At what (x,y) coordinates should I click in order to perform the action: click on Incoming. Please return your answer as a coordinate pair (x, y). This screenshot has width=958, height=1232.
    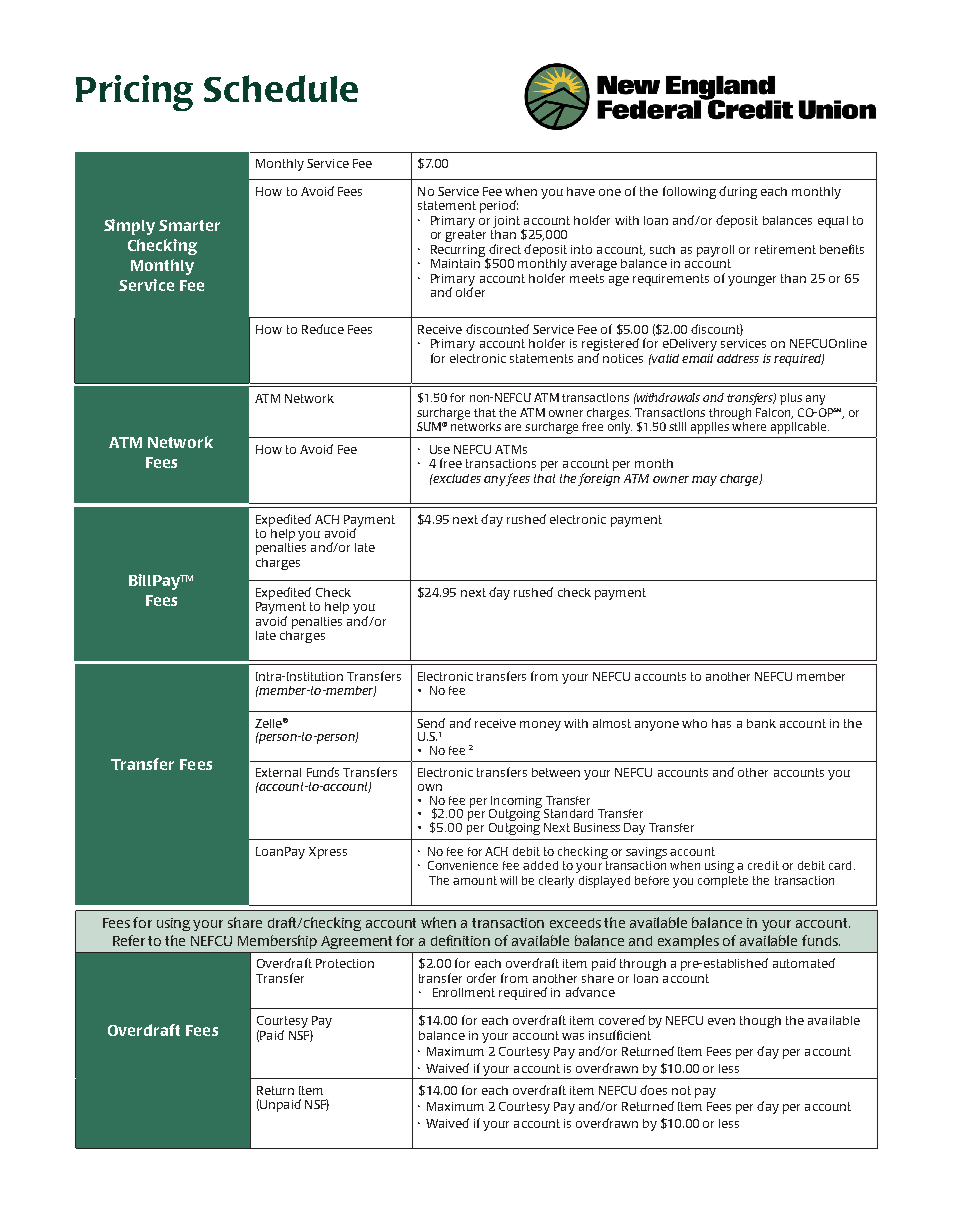
    Looking at the image, I should click on (516, 803).
